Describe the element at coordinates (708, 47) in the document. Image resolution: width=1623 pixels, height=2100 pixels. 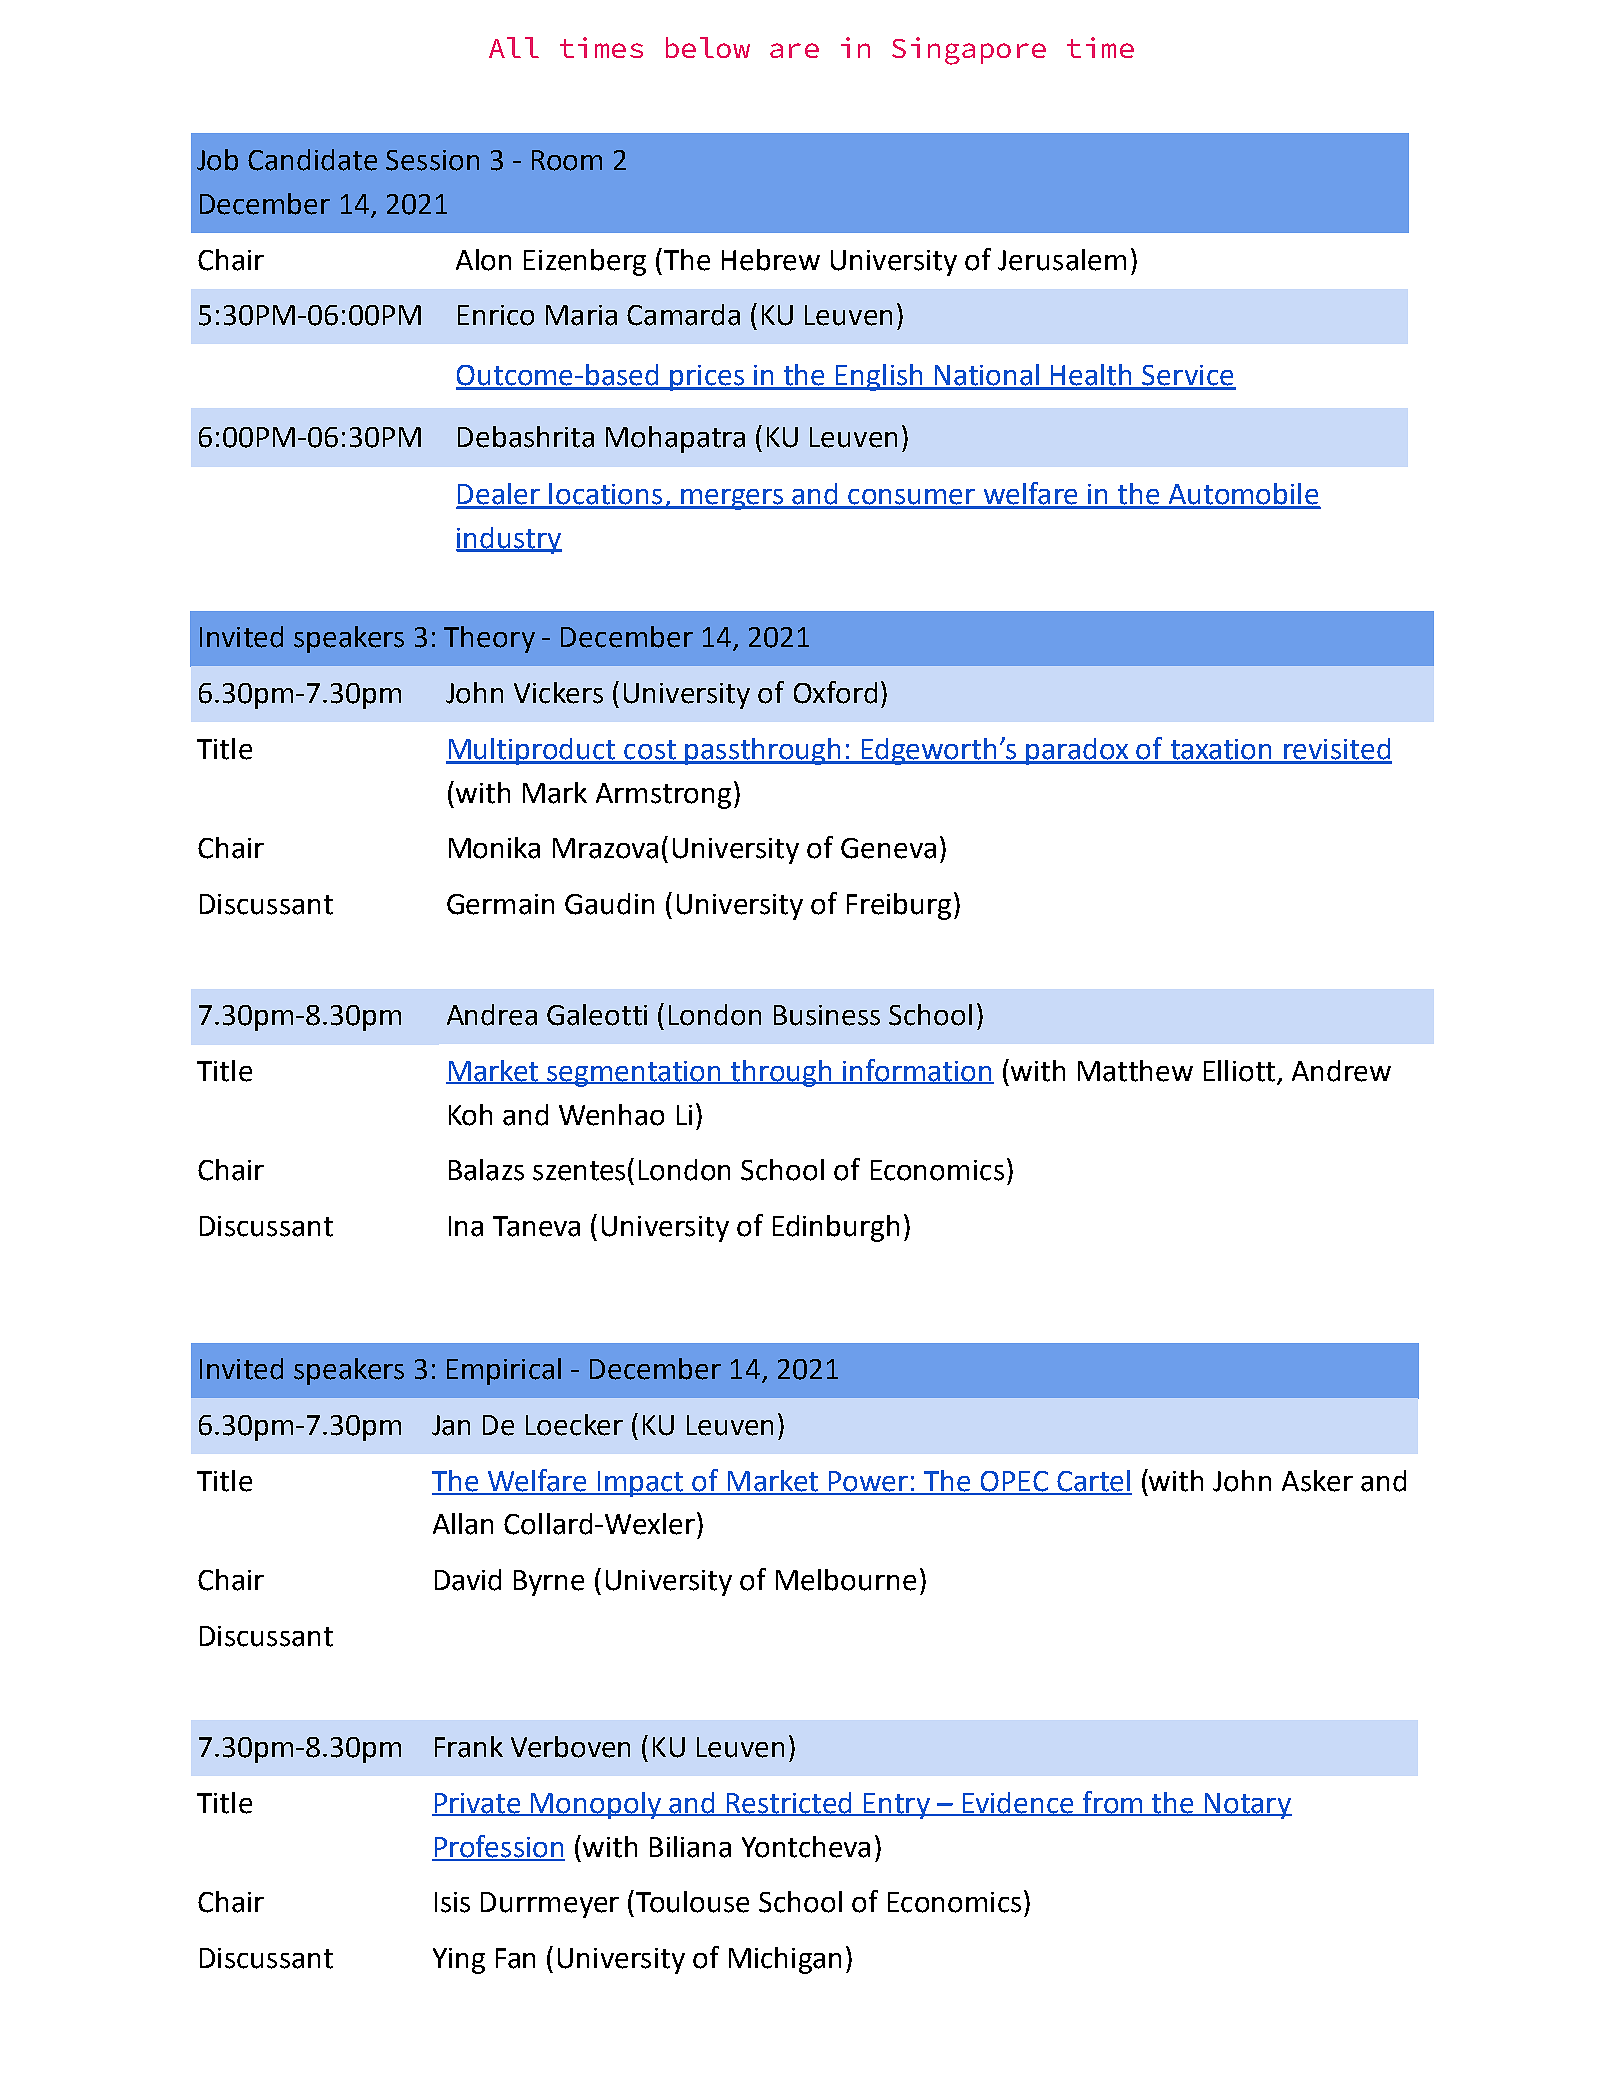
I see `below` at that location.
